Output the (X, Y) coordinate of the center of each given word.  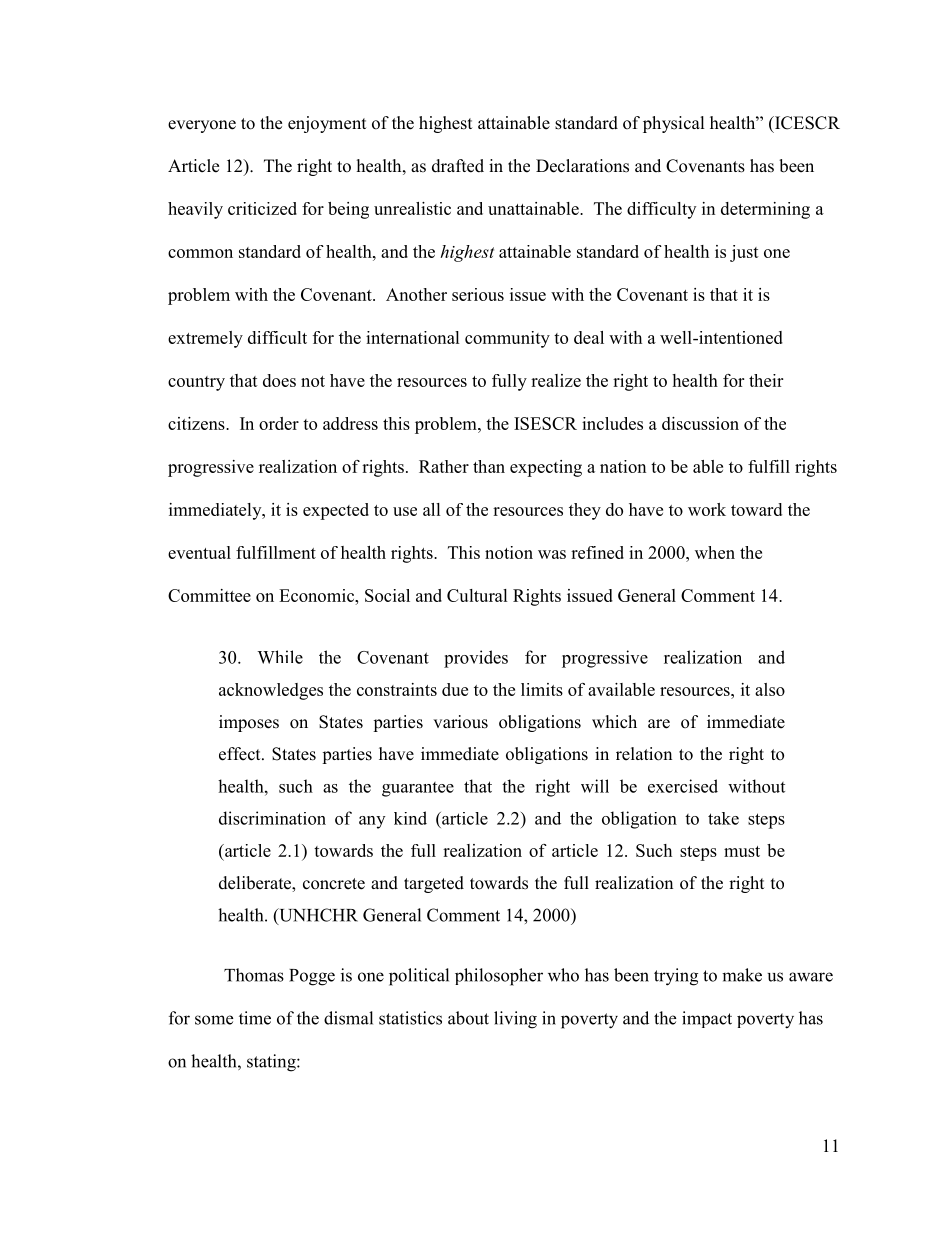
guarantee (418, 789)
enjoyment (327, 124)
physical (674, 124)
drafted (458, 166)
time (255, 1018)
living (515, 1020)
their (766, 380)
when (715, 552)
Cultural (477, 595)
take (723, 818)
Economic (318, 595)
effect (241, 754)
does (279, 380)
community (507, 339)
